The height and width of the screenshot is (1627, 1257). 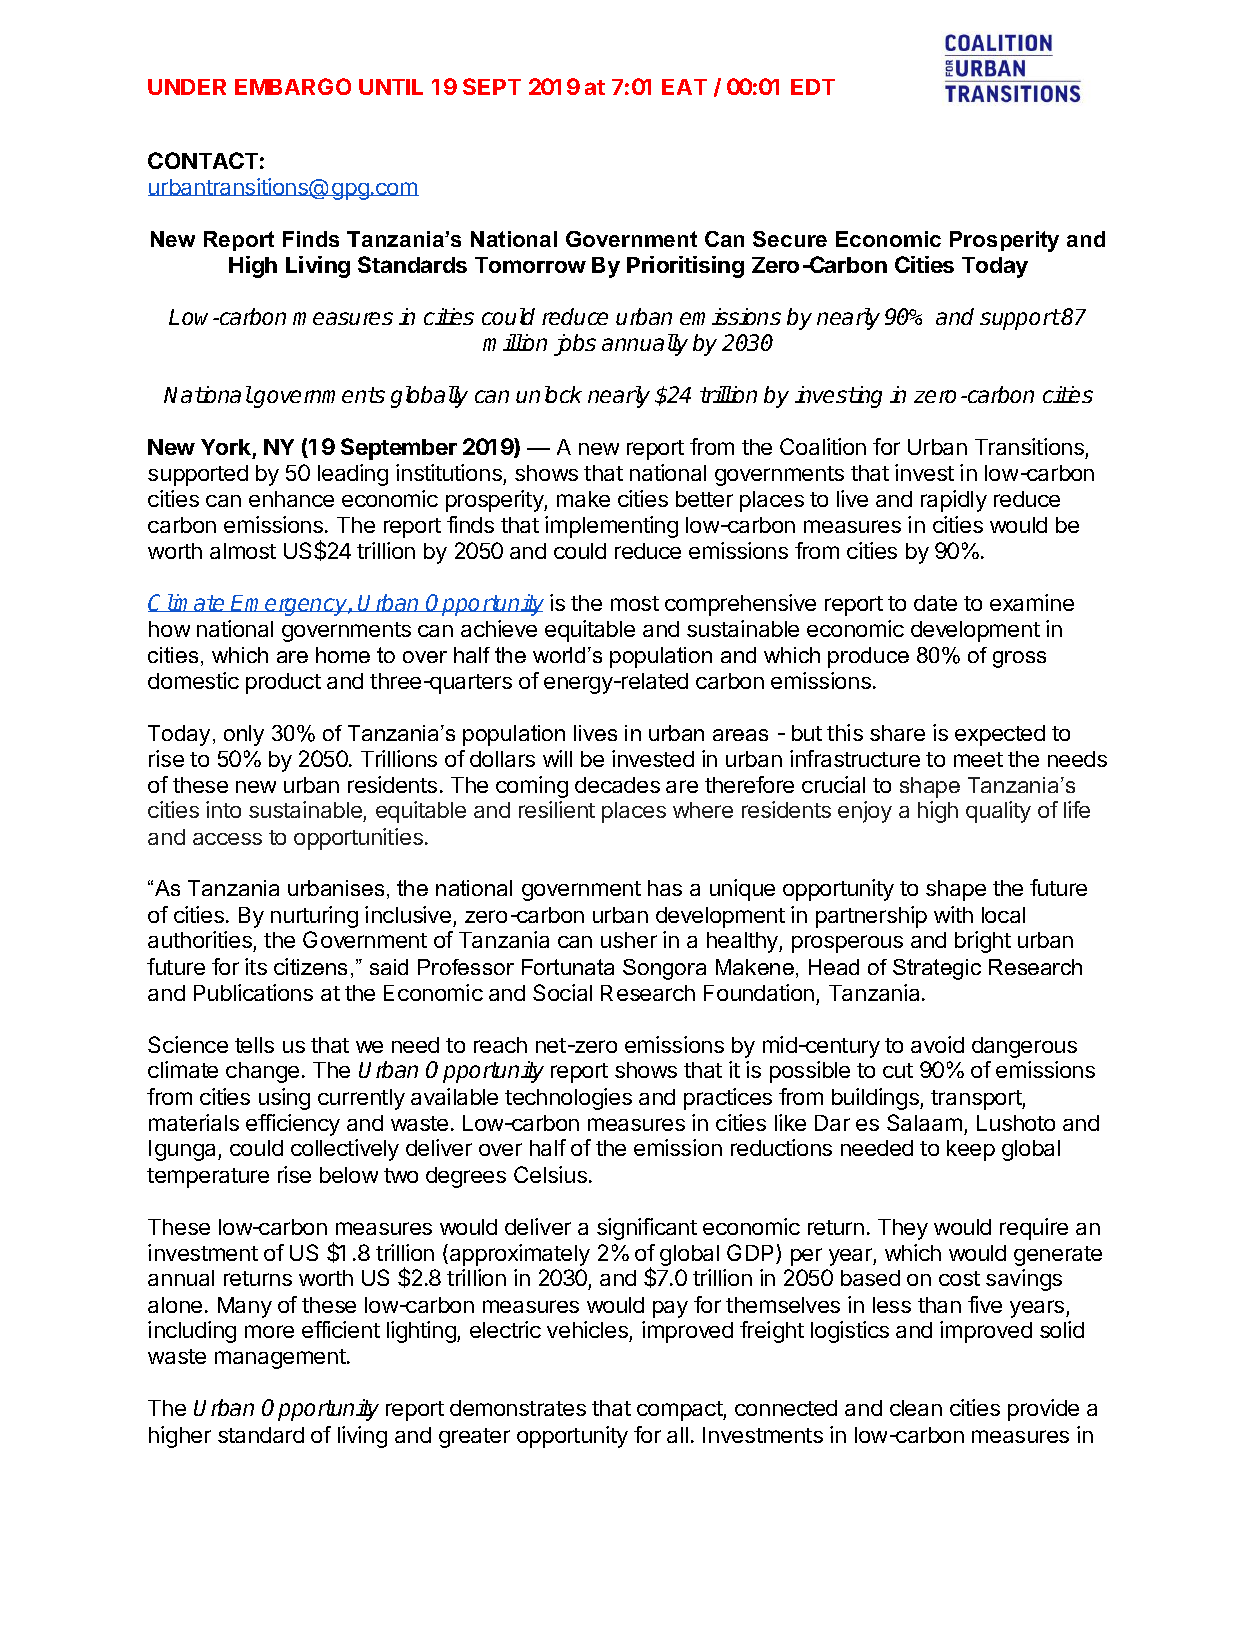 What do you see at coordinates (617, 785) in the screenshot?
I see `decades` at bounding box center [617, 785].
